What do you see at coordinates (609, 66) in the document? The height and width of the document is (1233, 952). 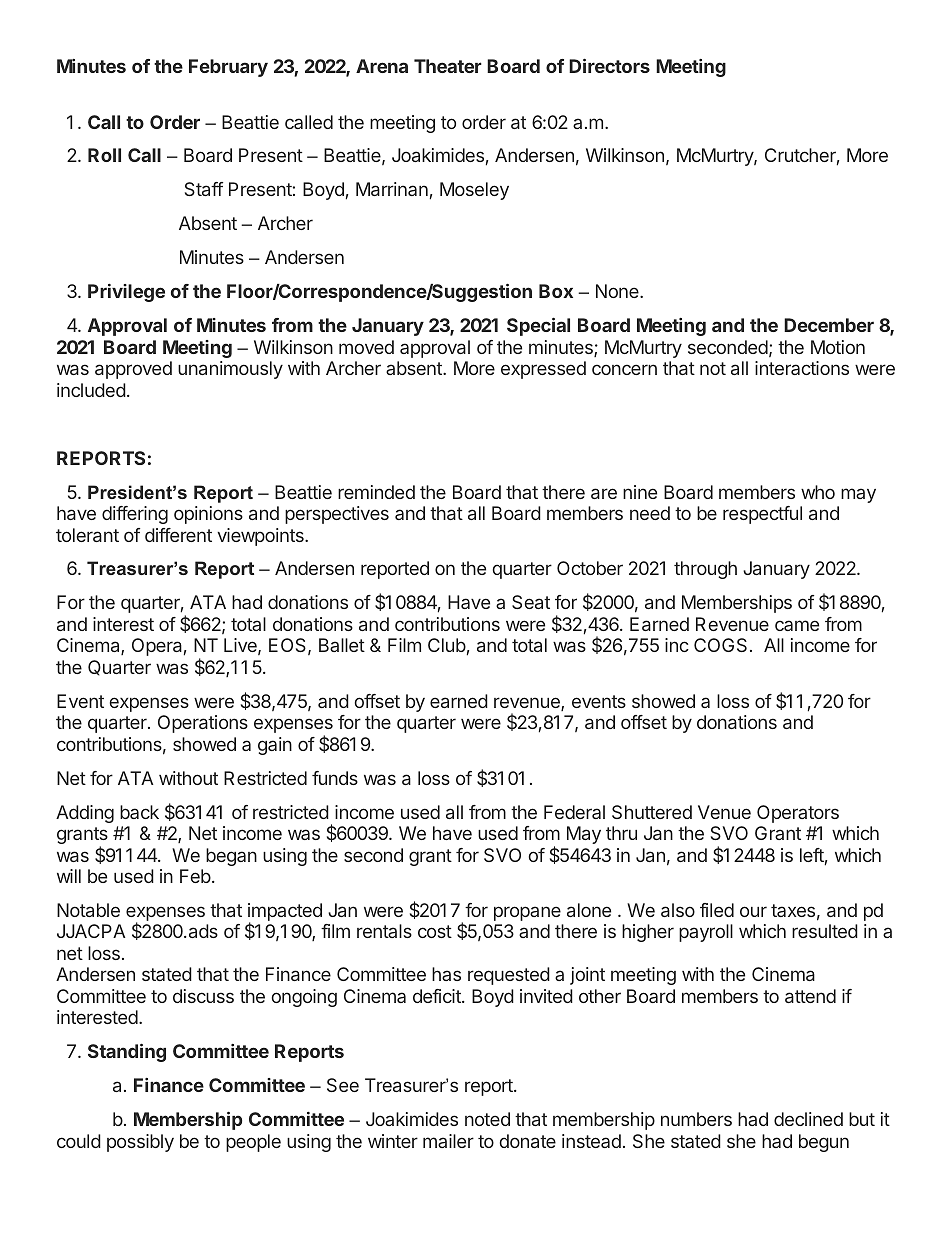 I see `Directors` at bounding box center [609, 66].
